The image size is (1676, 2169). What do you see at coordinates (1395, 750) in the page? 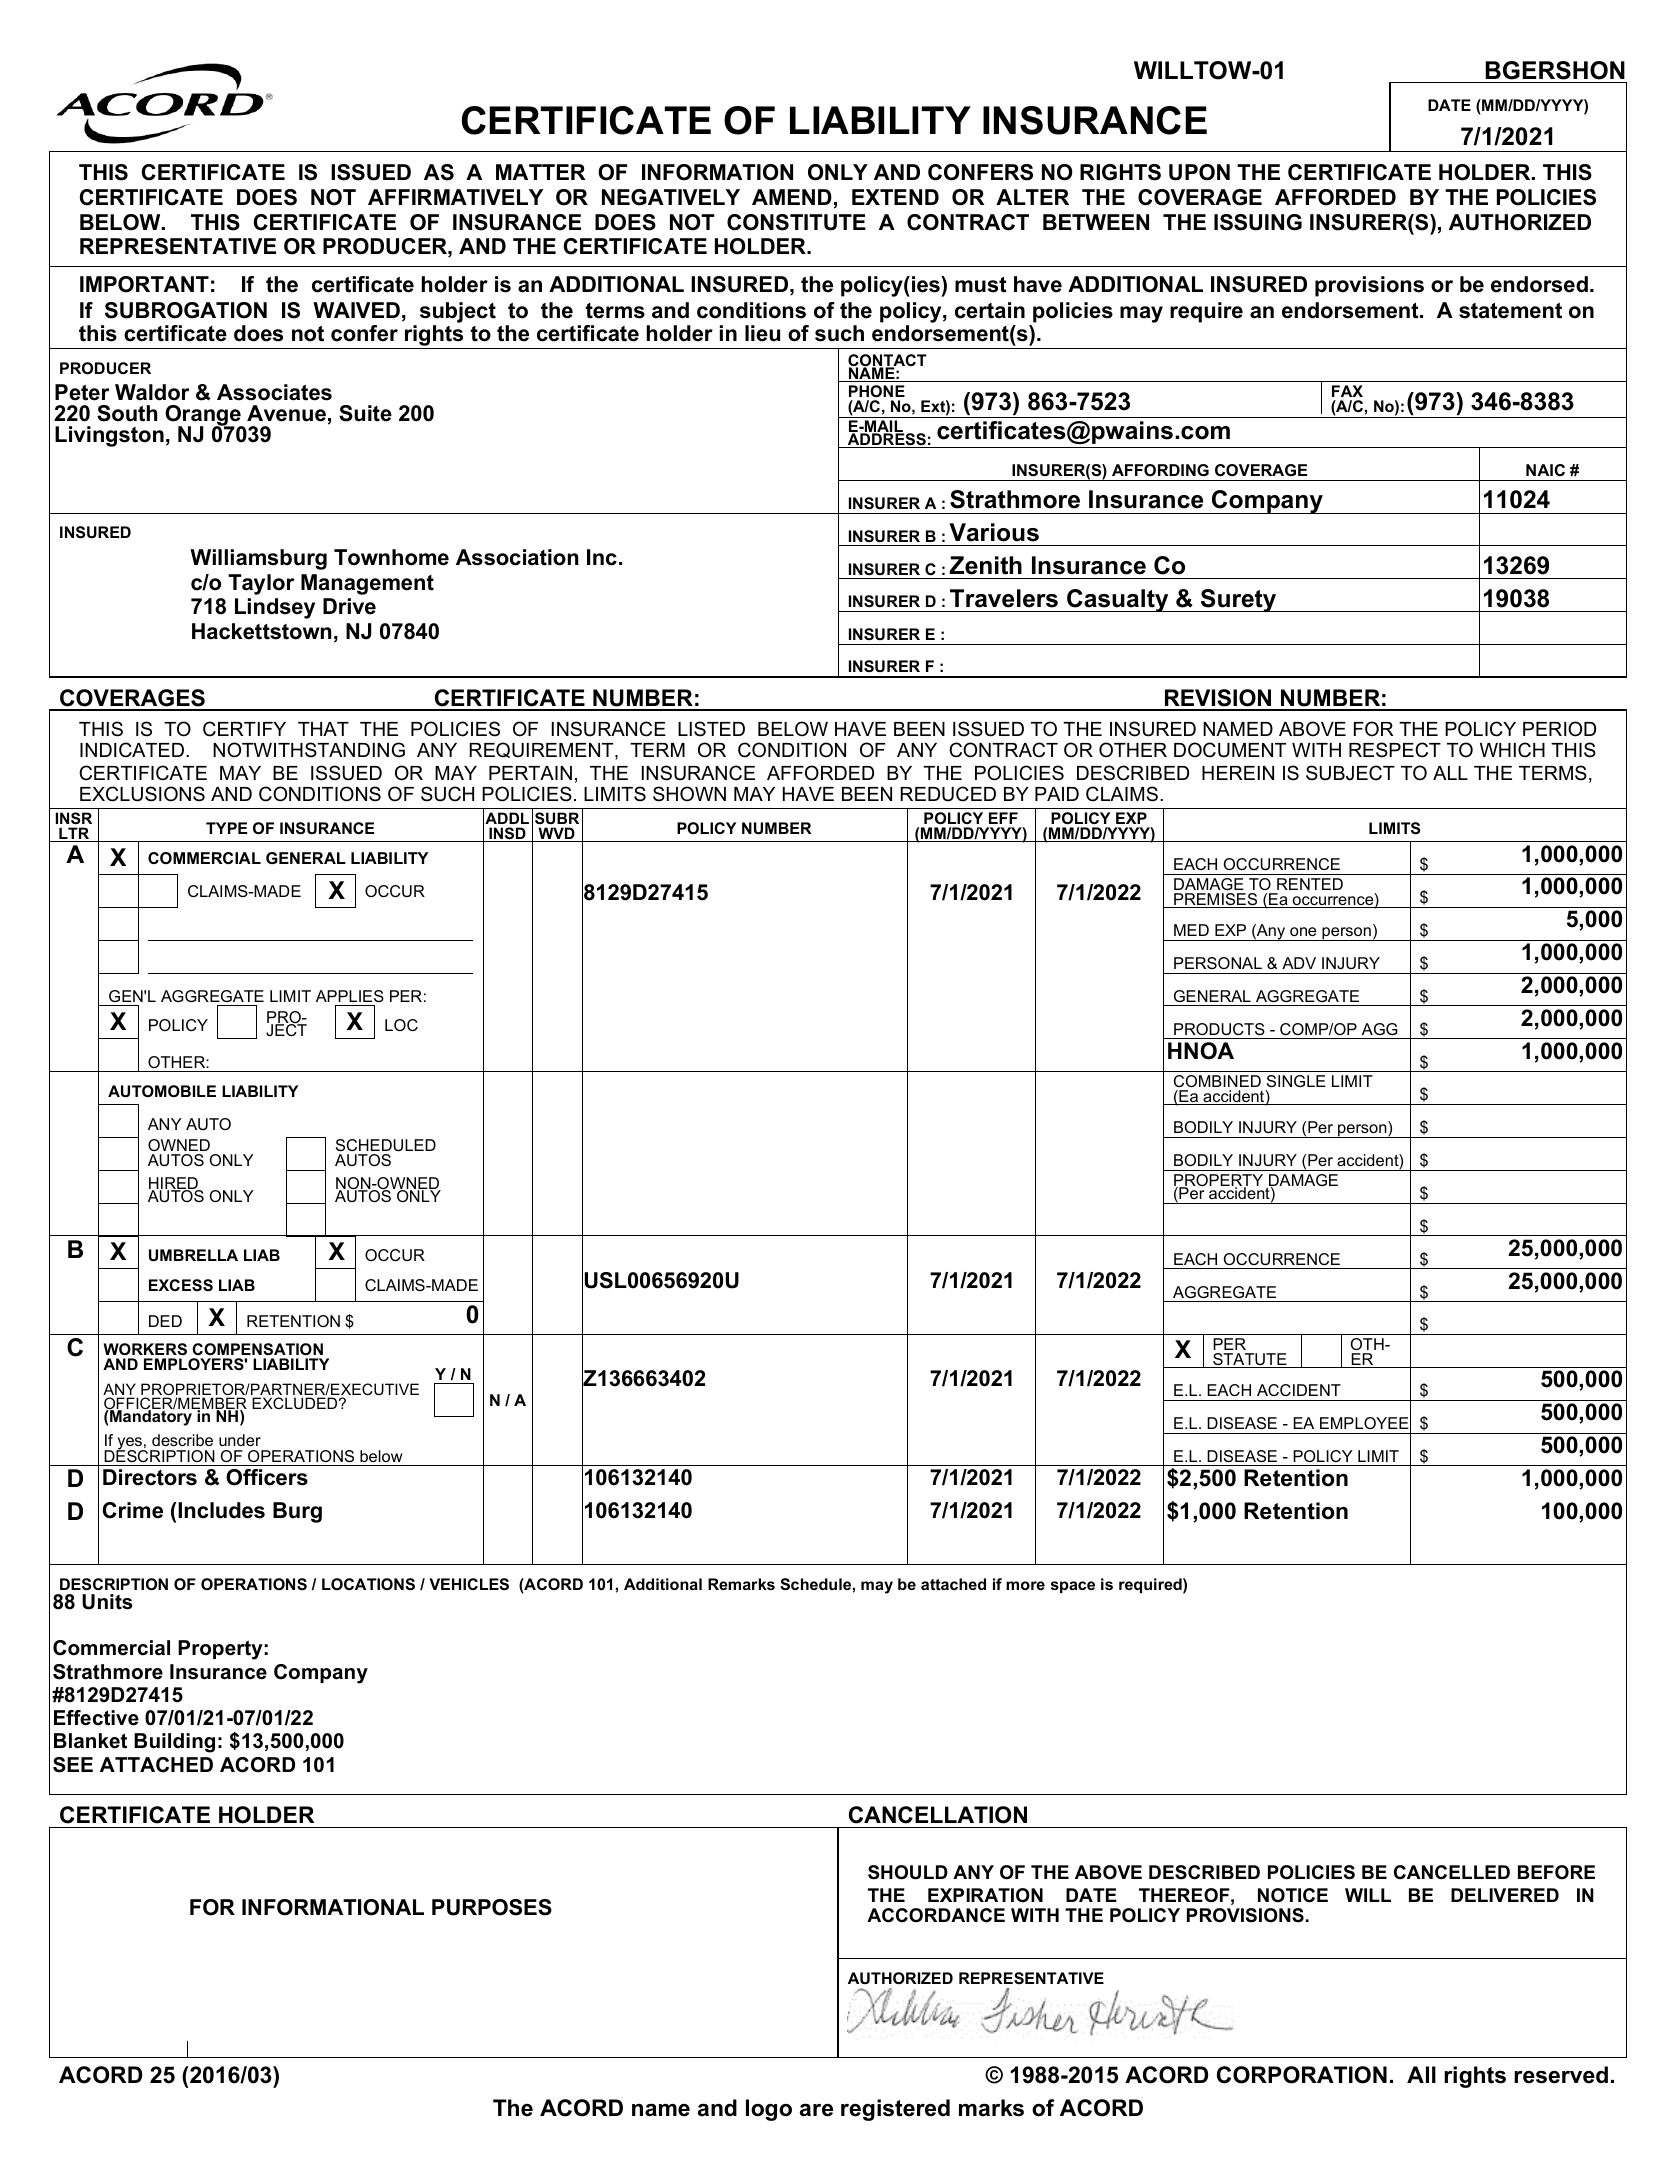
I see `RESPECT` at bounding box center [1395, 750].
